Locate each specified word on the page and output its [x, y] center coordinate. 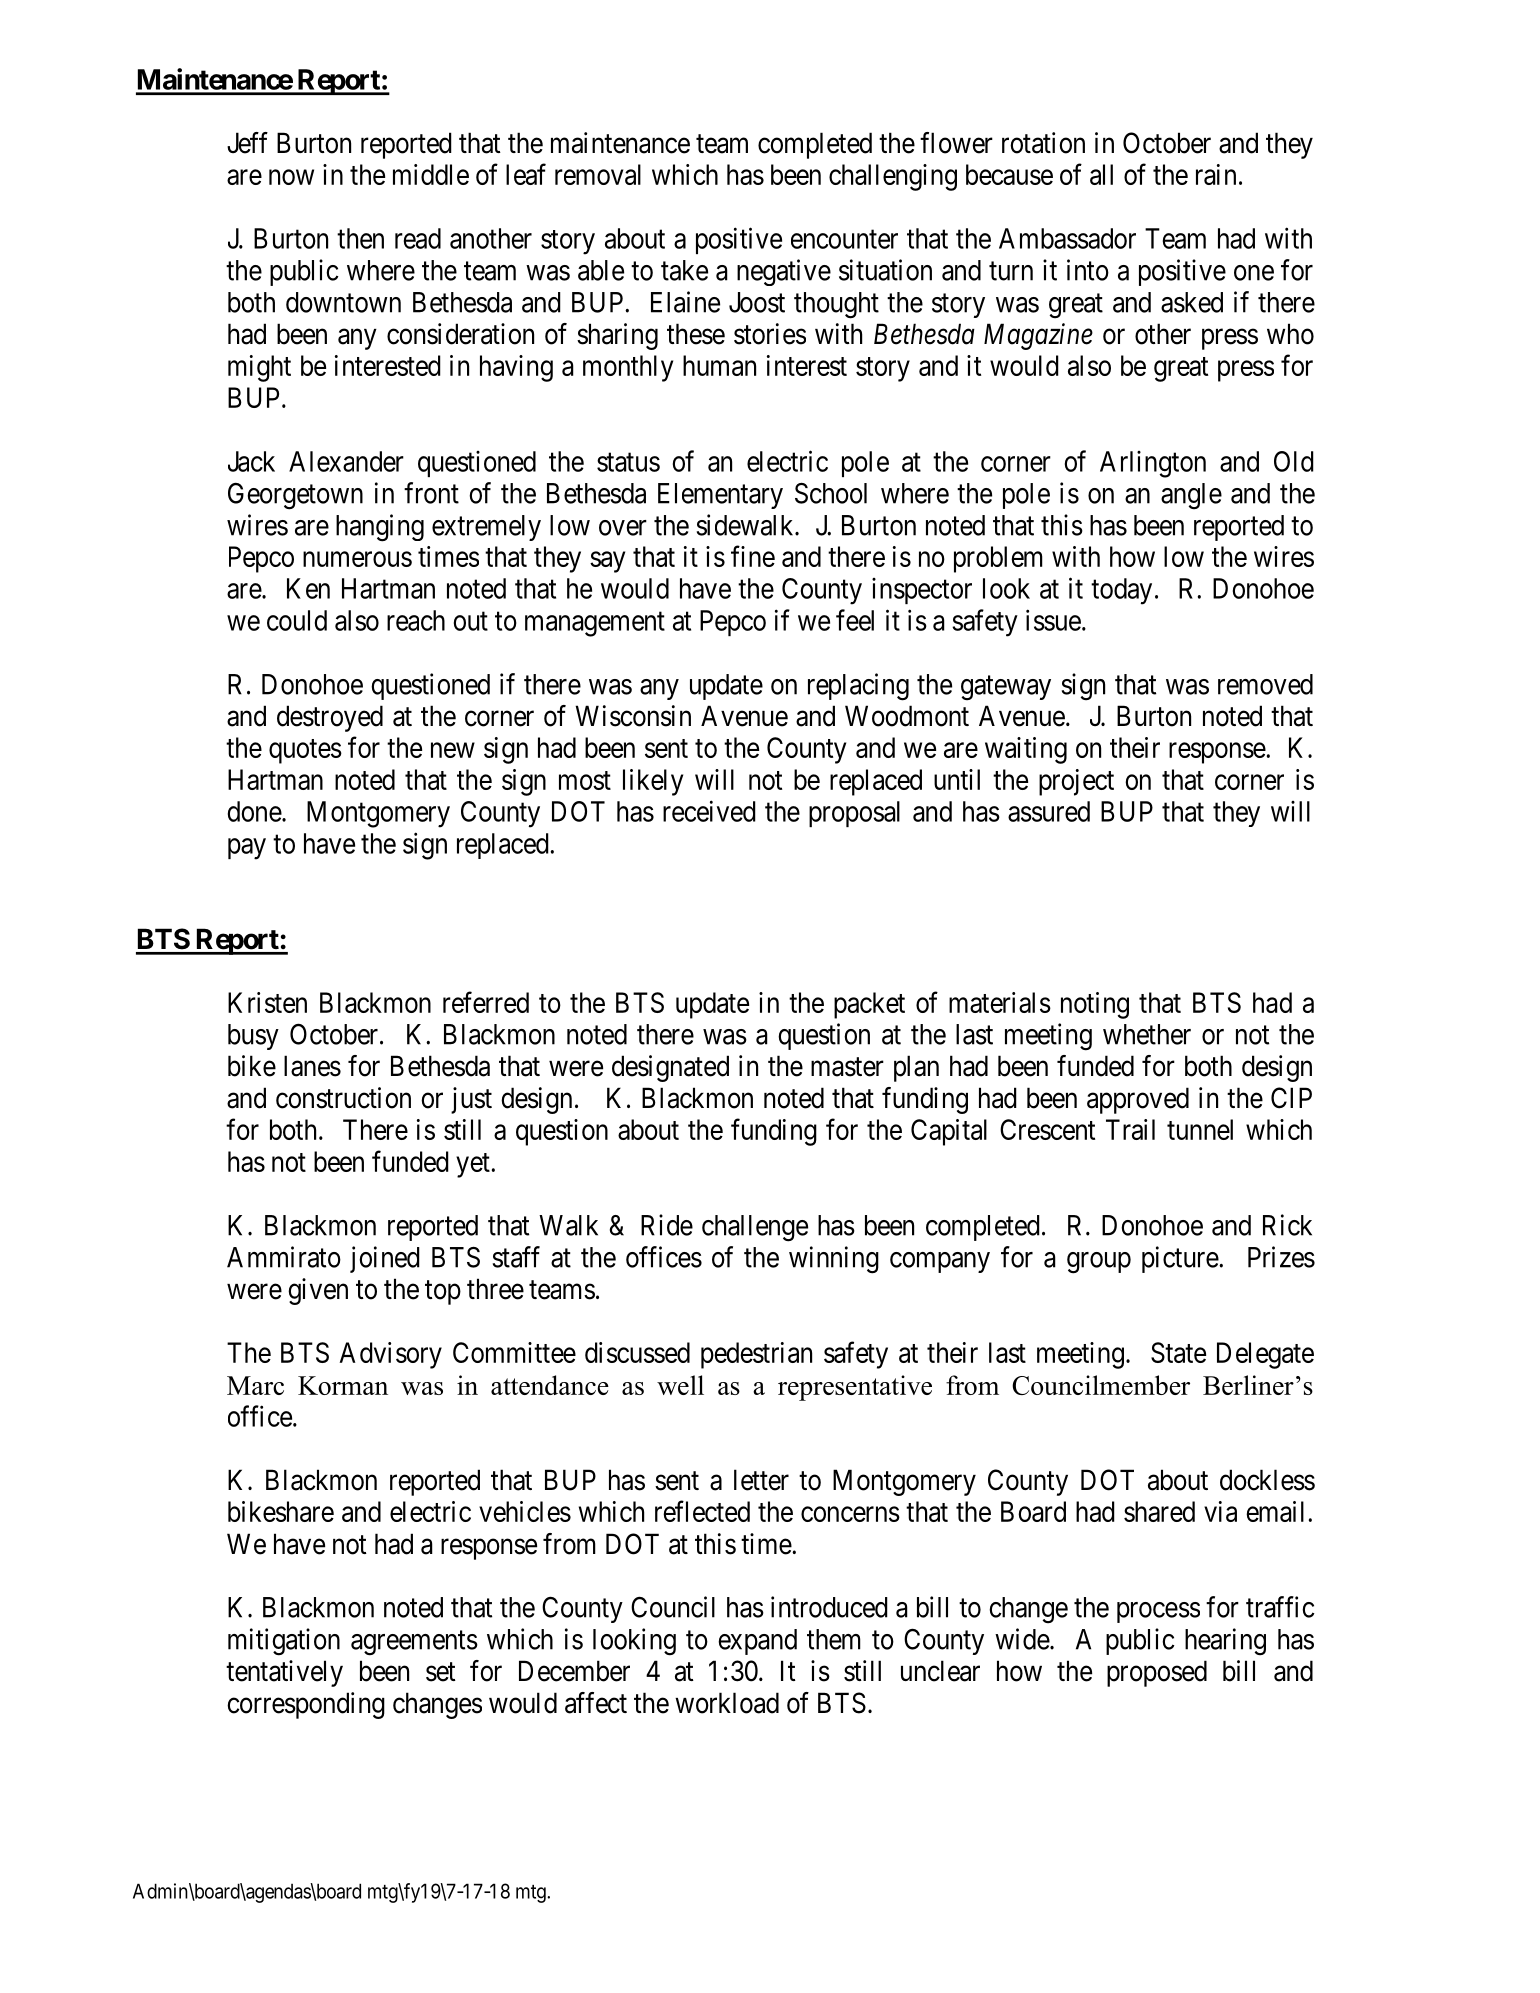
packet [869, 1005]
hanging [380, 528]
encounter [844, 239]
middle [431, 174]
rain [1216, 174]
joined [385, 1259]
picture [1181, 1259]
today [1121, 591]
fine [753, 556]
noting [1095, 1005]
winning [834, 1260]
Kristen [267, 1002]
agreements [414, 1643]
